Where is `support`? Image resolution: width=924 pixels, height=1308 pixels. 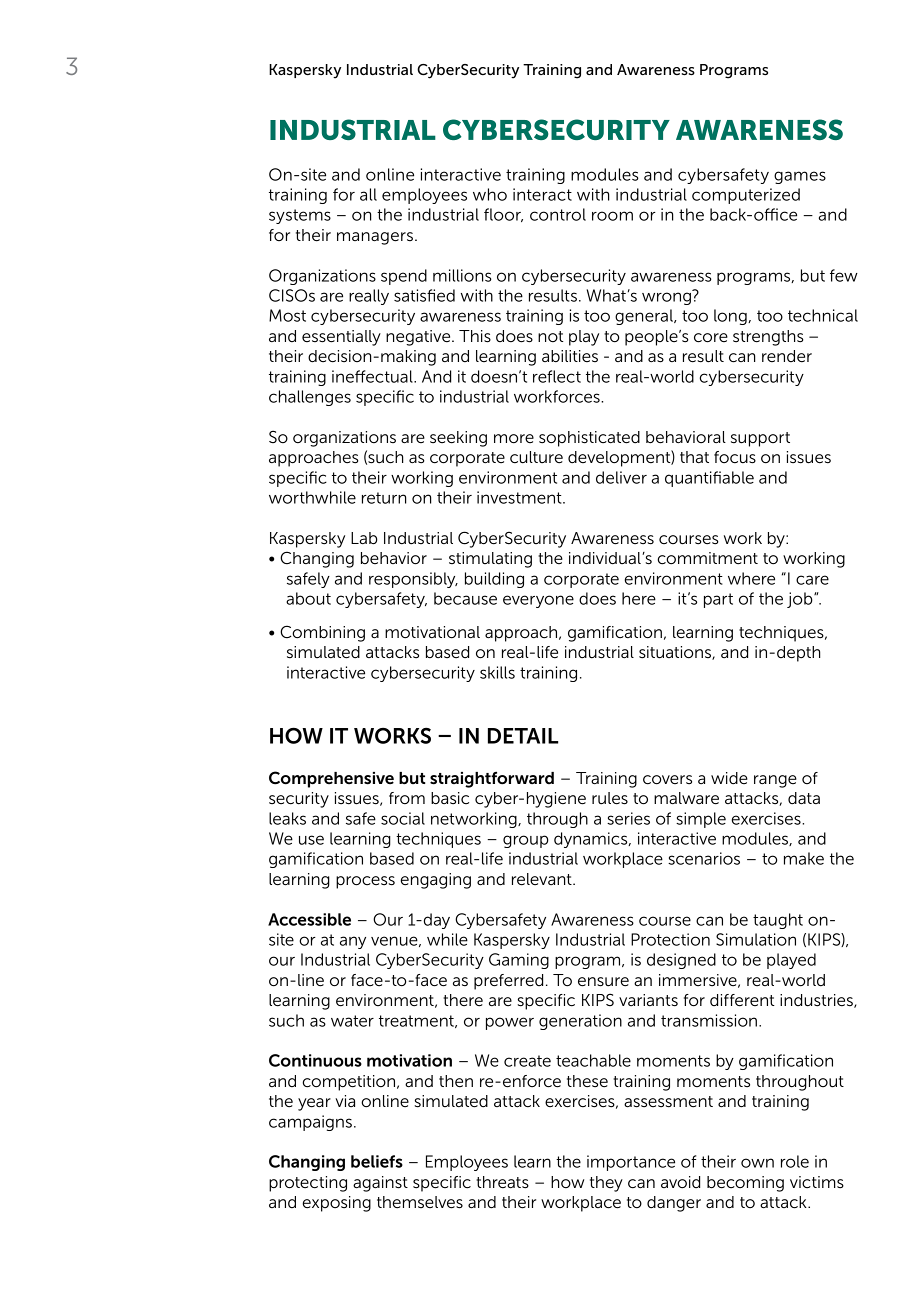
support is located at coordinates (760, 439).
